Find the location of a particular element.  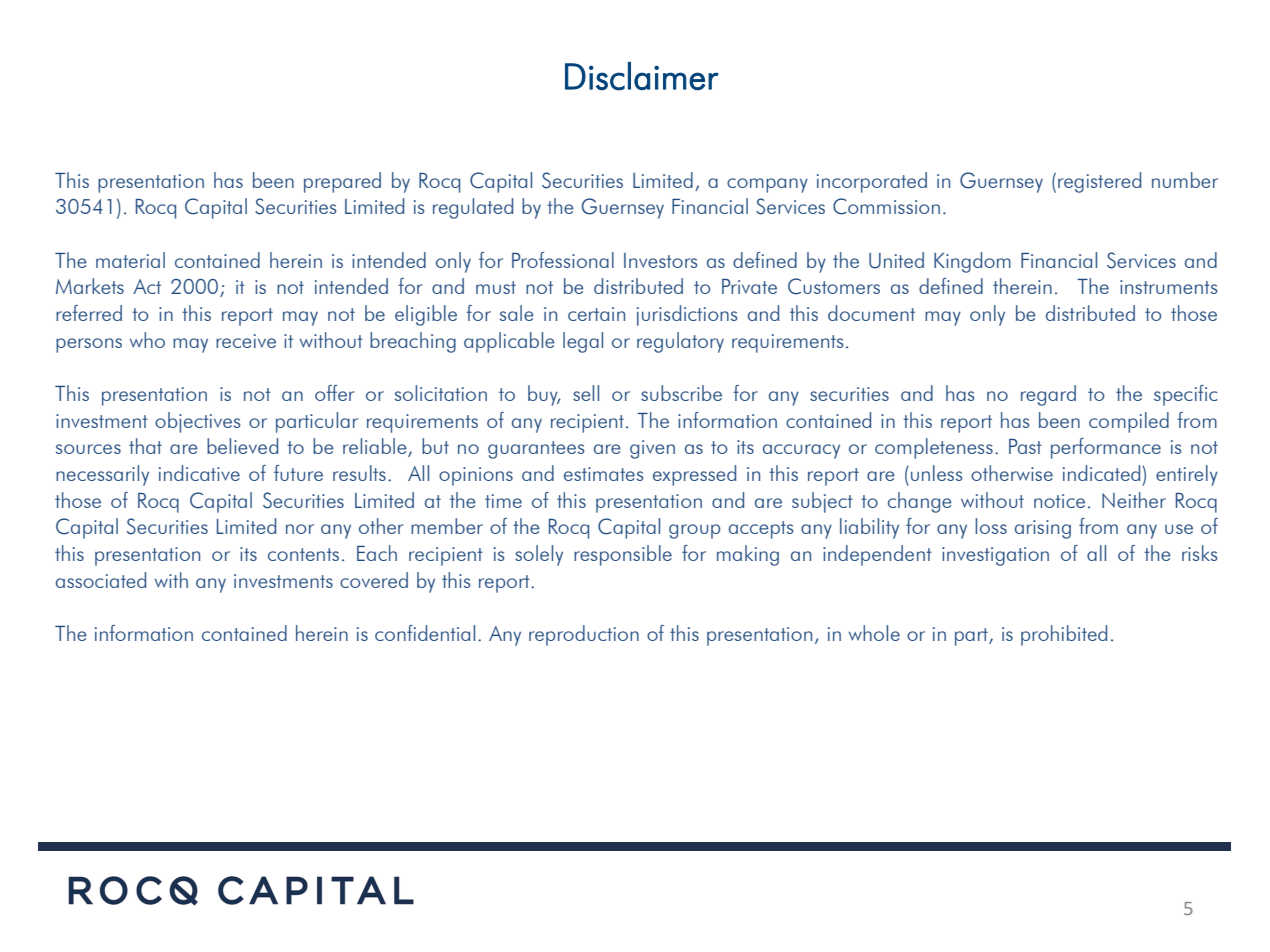

nor is located at coordinates (300, 529).
